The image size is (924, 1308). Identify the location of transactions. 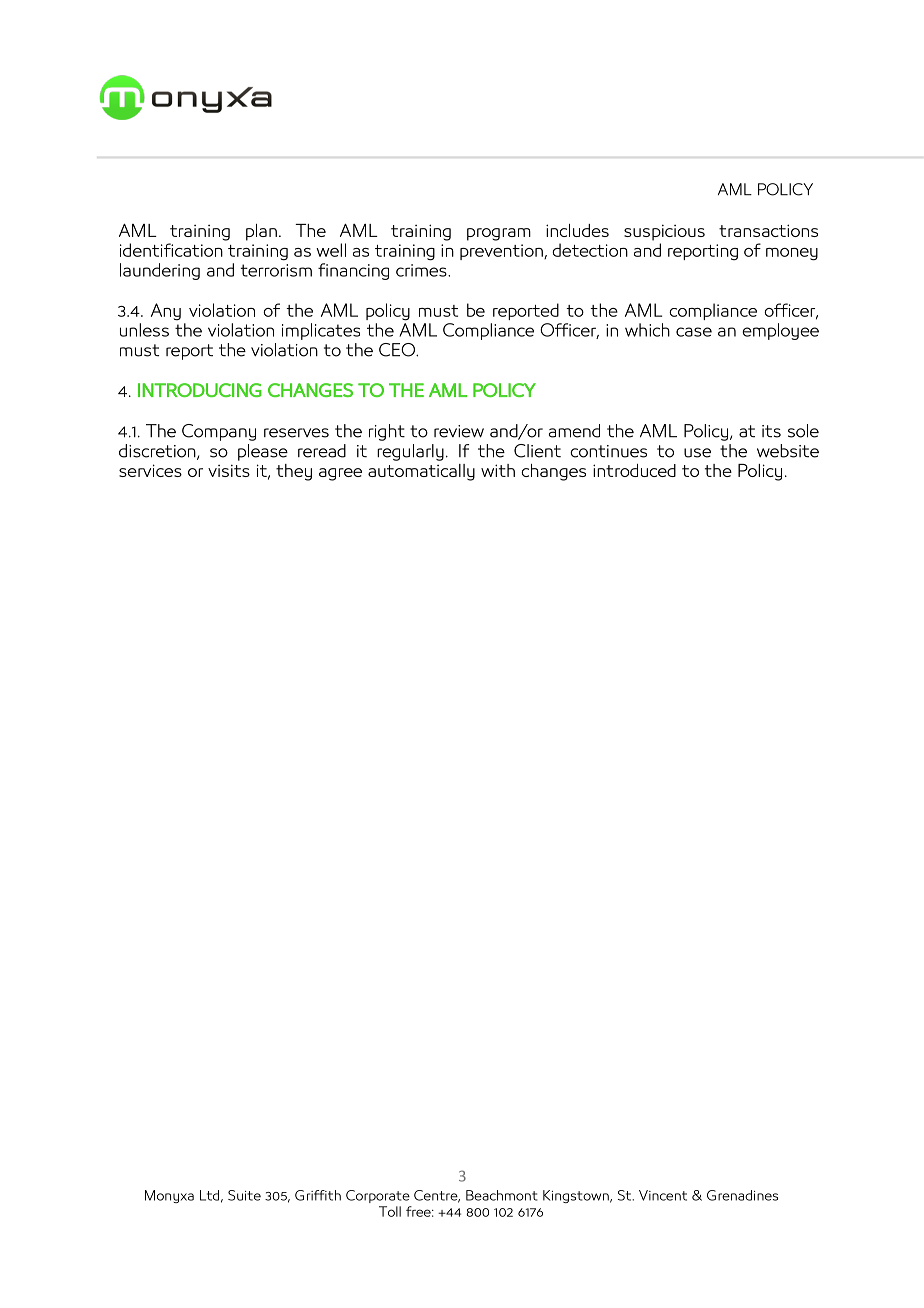
(768, 230).
